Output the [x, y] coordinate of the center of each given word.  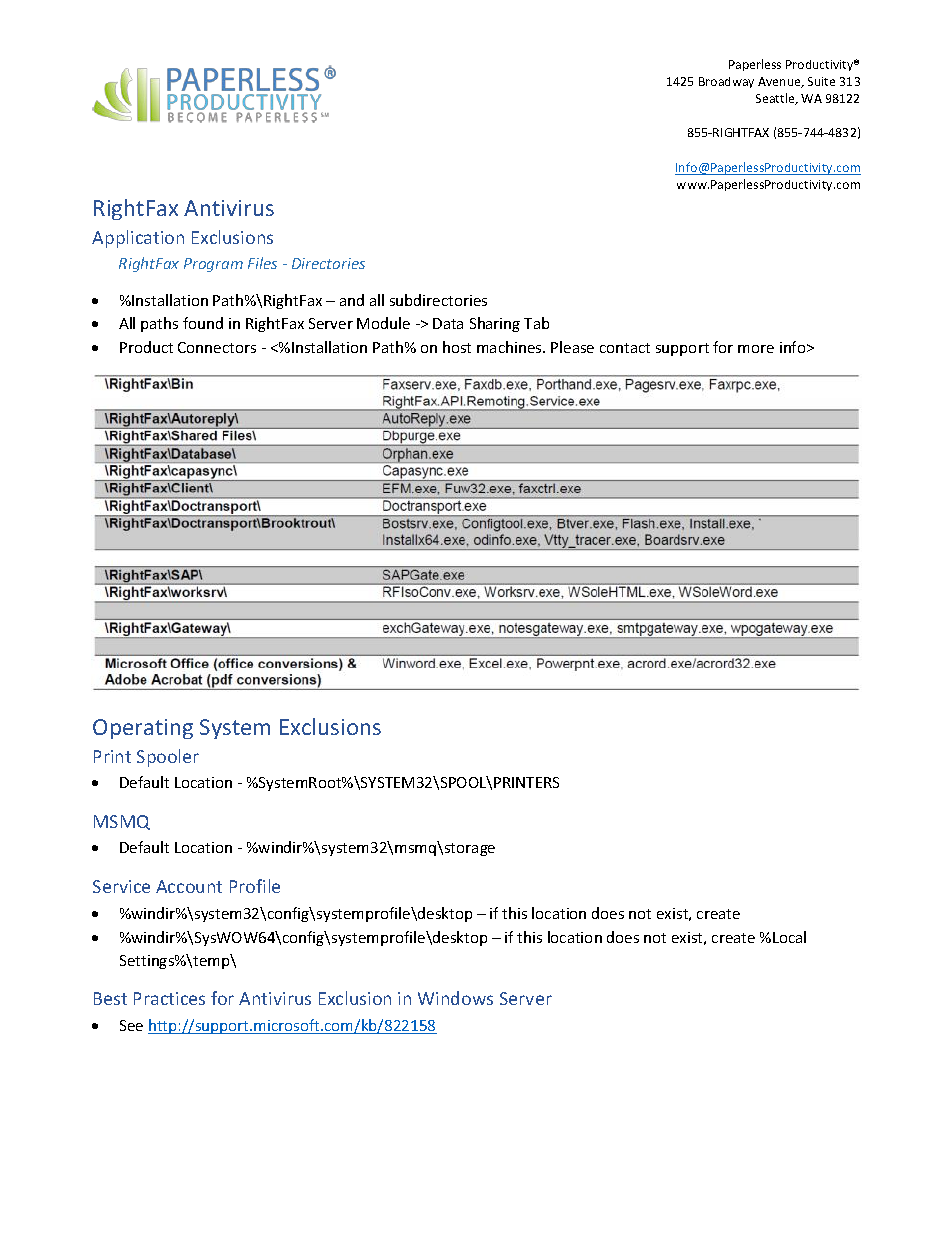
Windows [455, 998]
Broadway [726, 82]
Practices [169, 998]
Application [138, 239]
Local [789, 937]
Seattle [776, 99]
